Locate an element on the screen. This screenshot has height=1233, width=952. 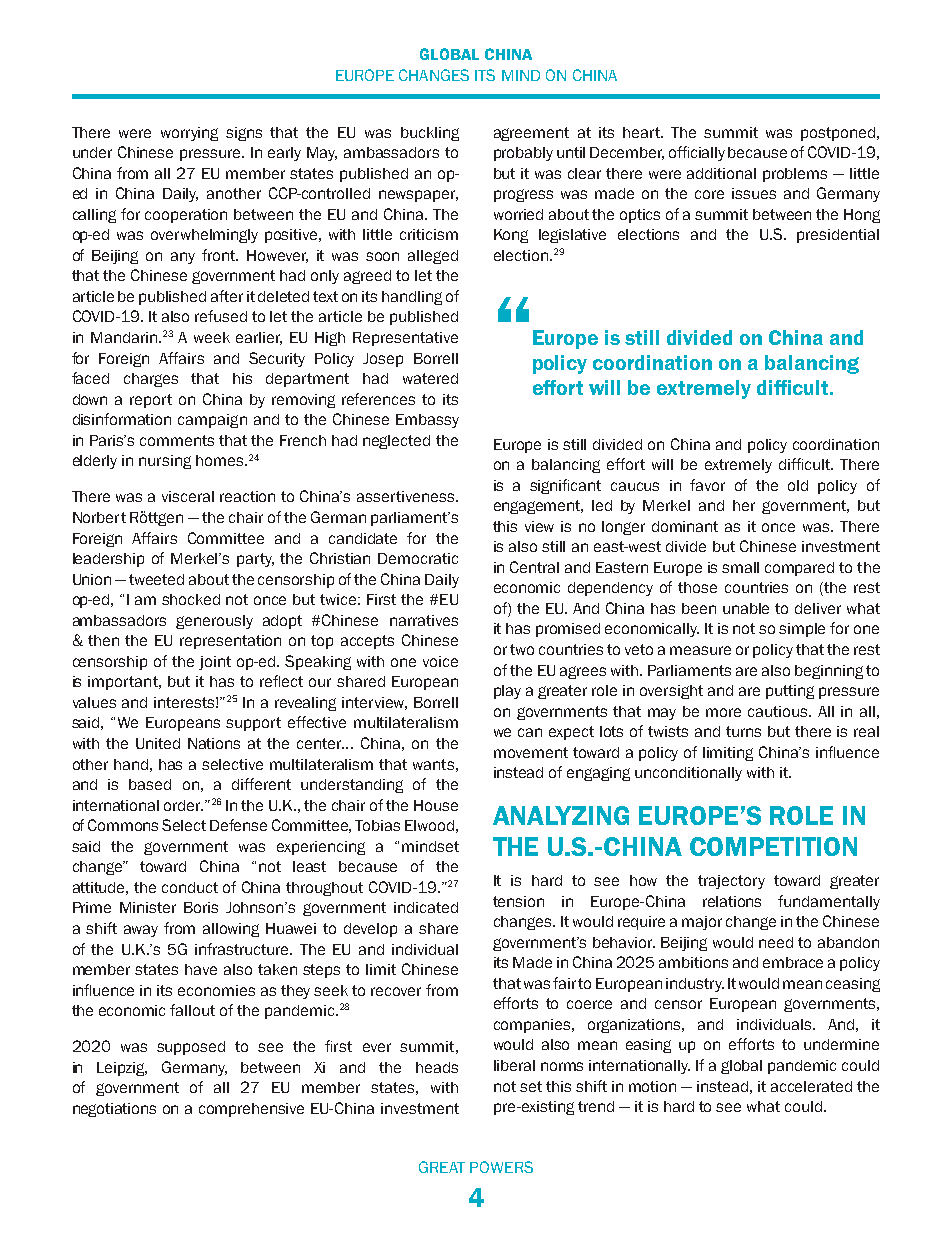
voice is located at coordinates (440, 661).
